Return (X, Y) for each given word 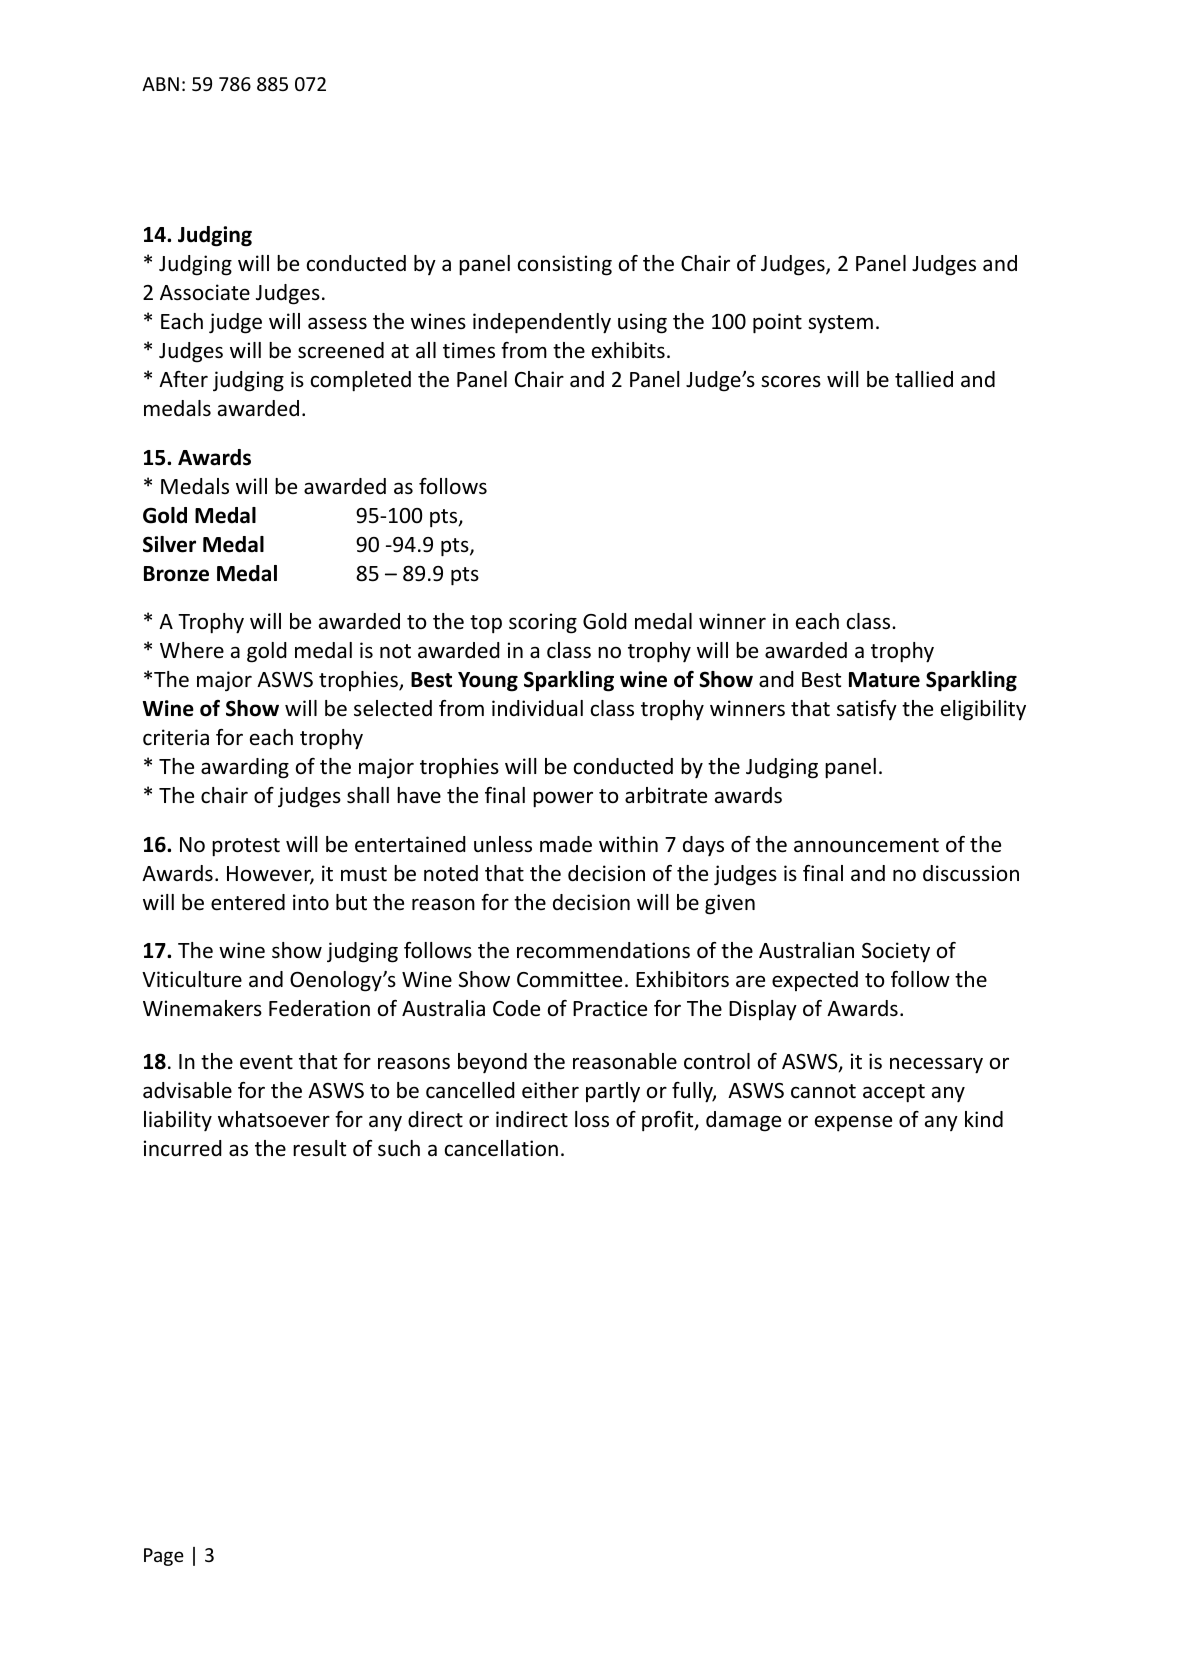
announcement (866, 845)
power (563, 799)
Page (164, 1557)
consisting (565, 265)
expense (853, 1123)
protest (246, 847)
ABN (160, 84)
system (840, 324)
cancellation (501, 1148)
